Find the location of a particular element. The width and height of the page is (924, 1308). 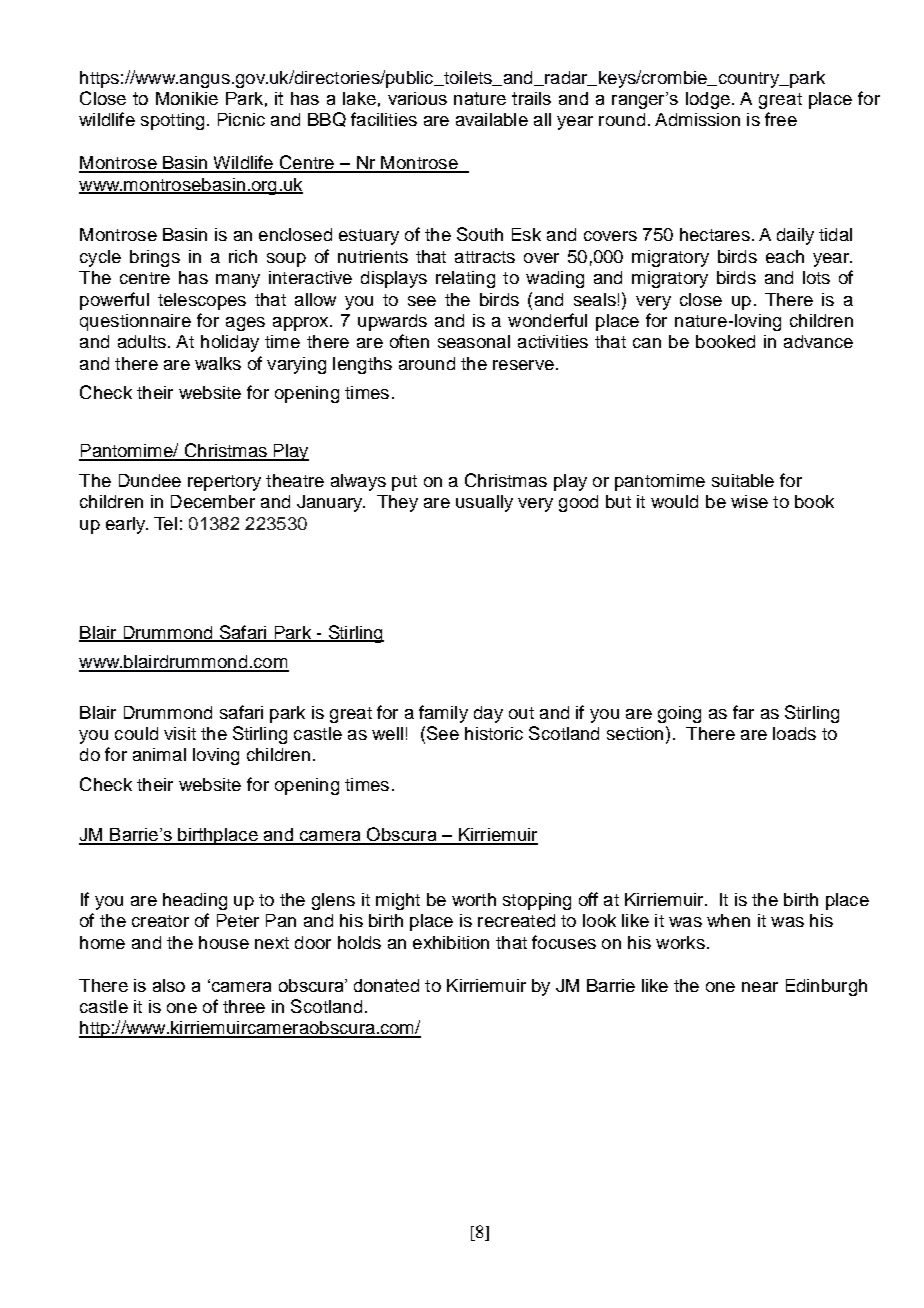

free is located at coordinates (781, 119).
